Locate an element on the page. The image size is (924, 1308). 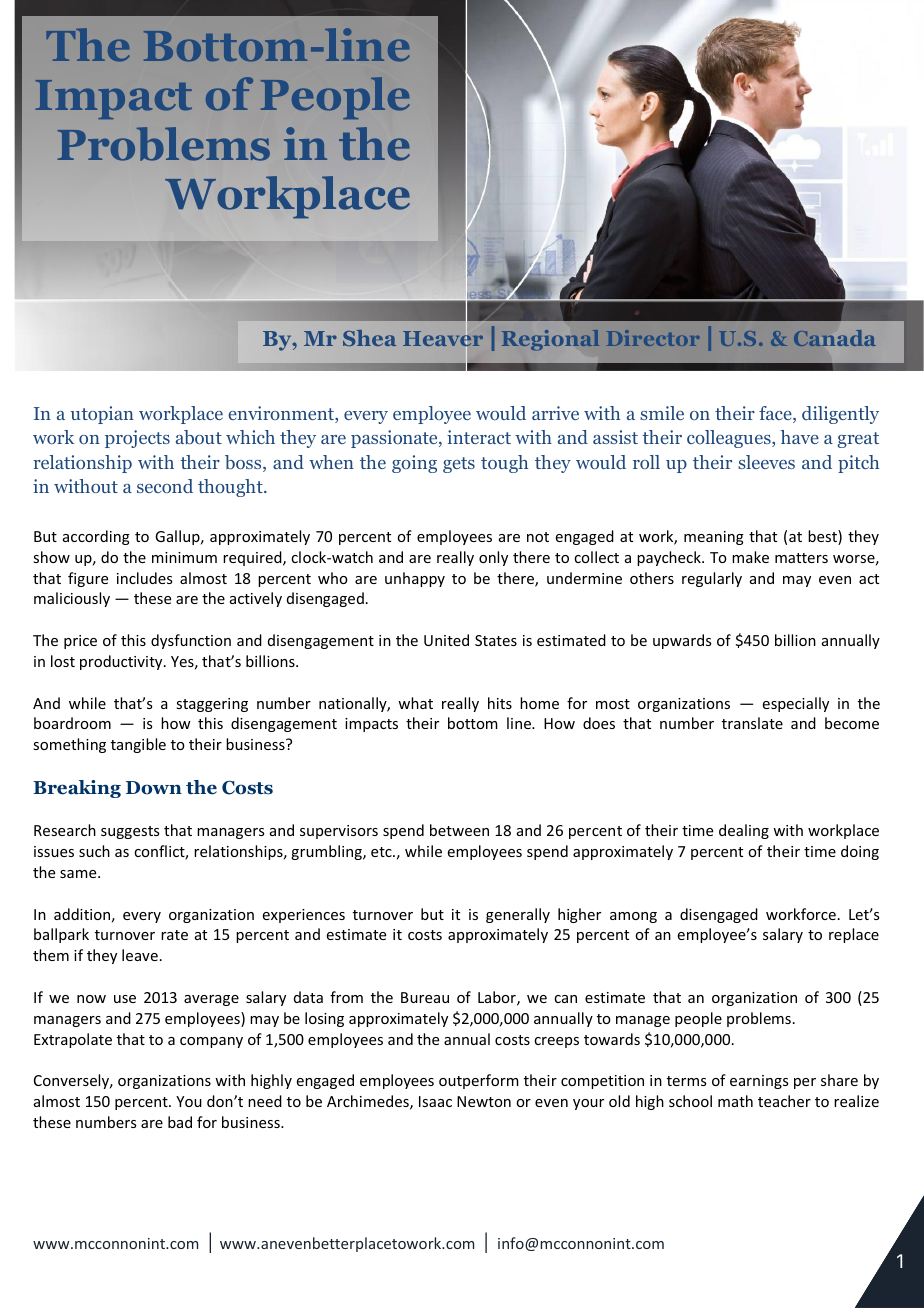
bad is located at coordinates (180, 1122).
